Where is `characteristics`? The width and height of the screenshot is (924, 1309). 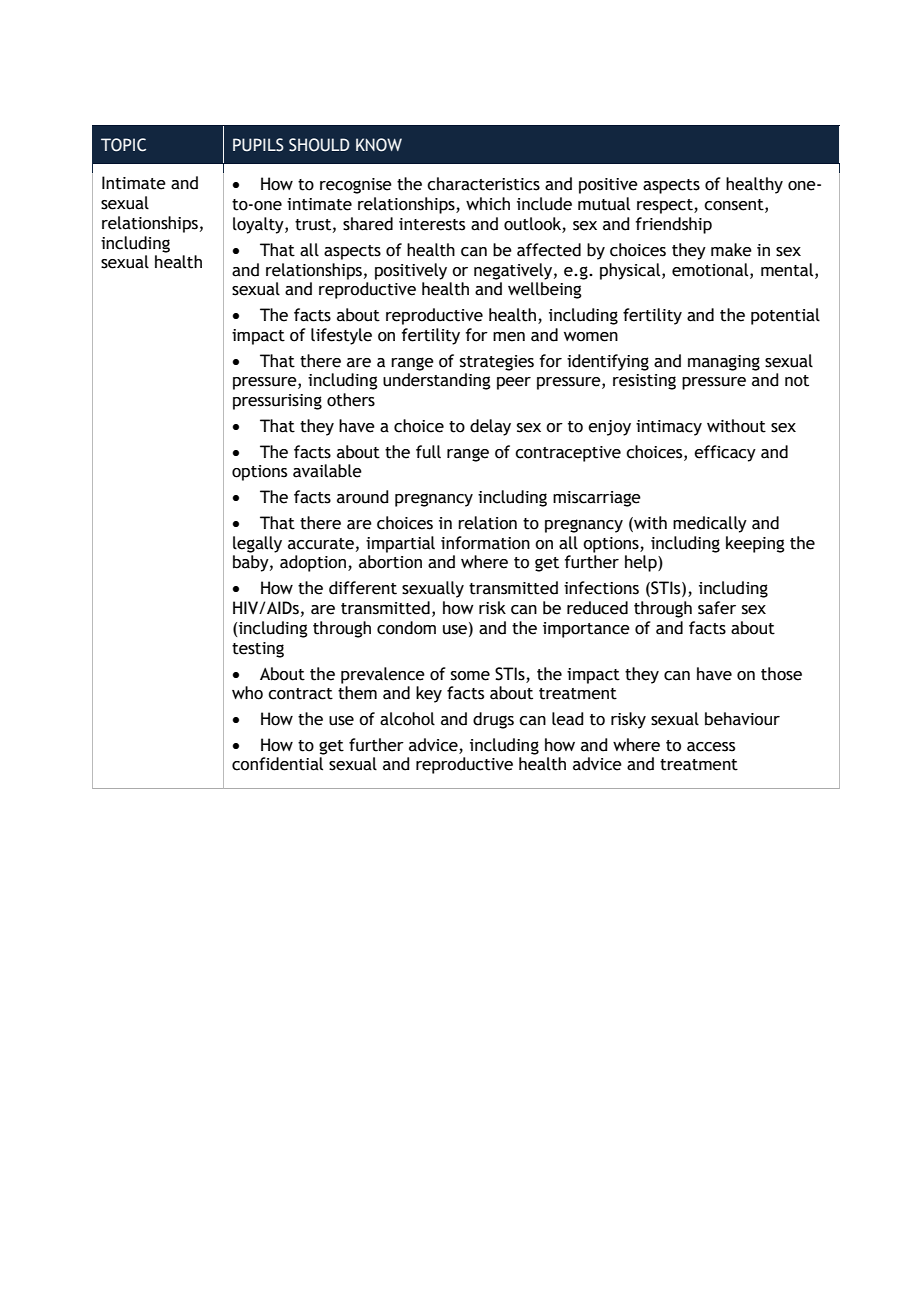
characteristics is located at coordinates (483, 184).
